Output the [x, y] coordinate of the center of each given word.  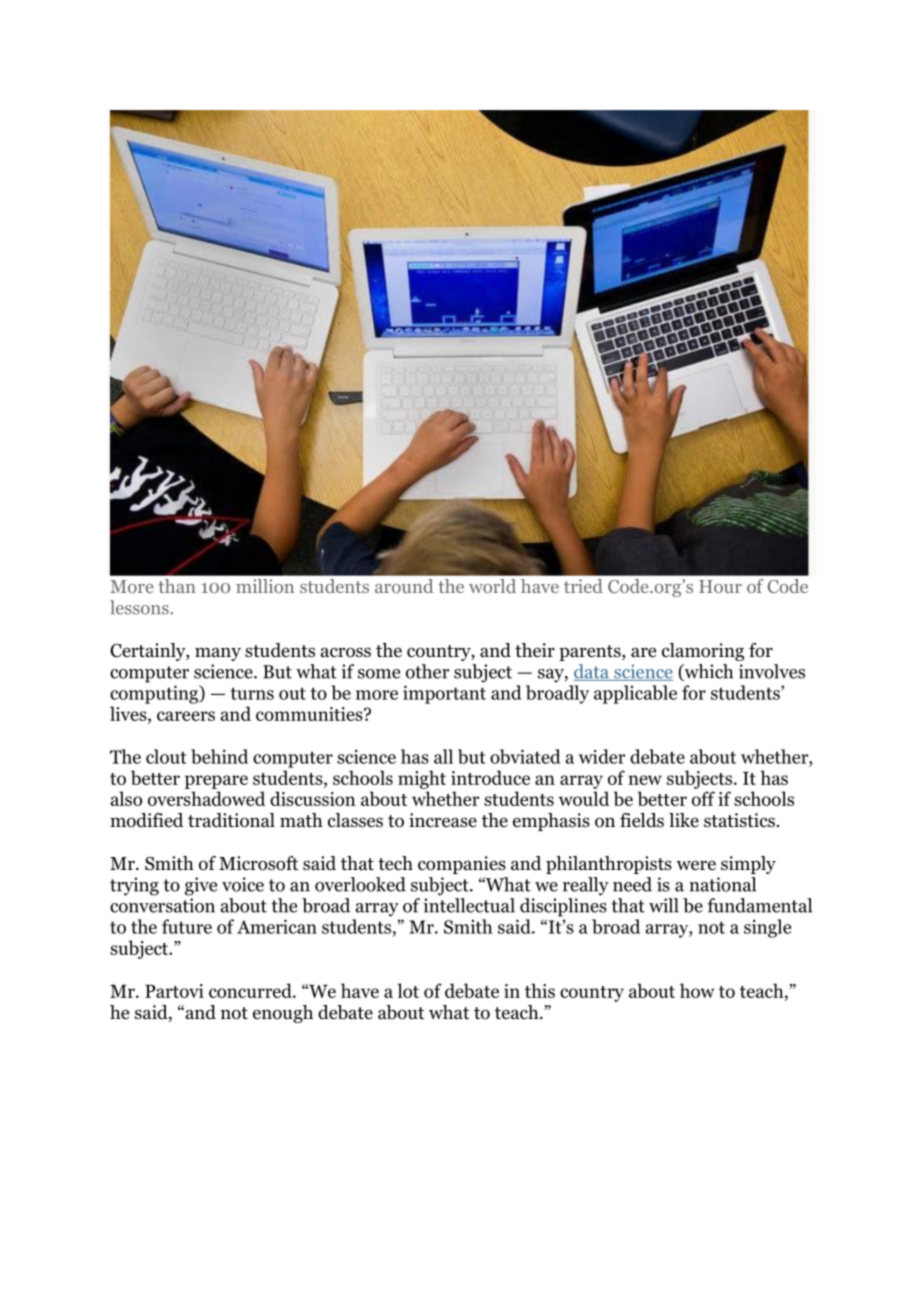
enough [283, 1014]
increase [443, 820]
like [684, 820]
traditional [231, 820]
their [535, 650]
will [664, 905]
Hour [720, 586]
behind [219, 756]
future [187, 926]
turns [252, 693]
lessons [140, 607]
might [422, 779]
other [428, 671]
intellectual [469, 905]
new [645, 780]
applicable [635, 694]
